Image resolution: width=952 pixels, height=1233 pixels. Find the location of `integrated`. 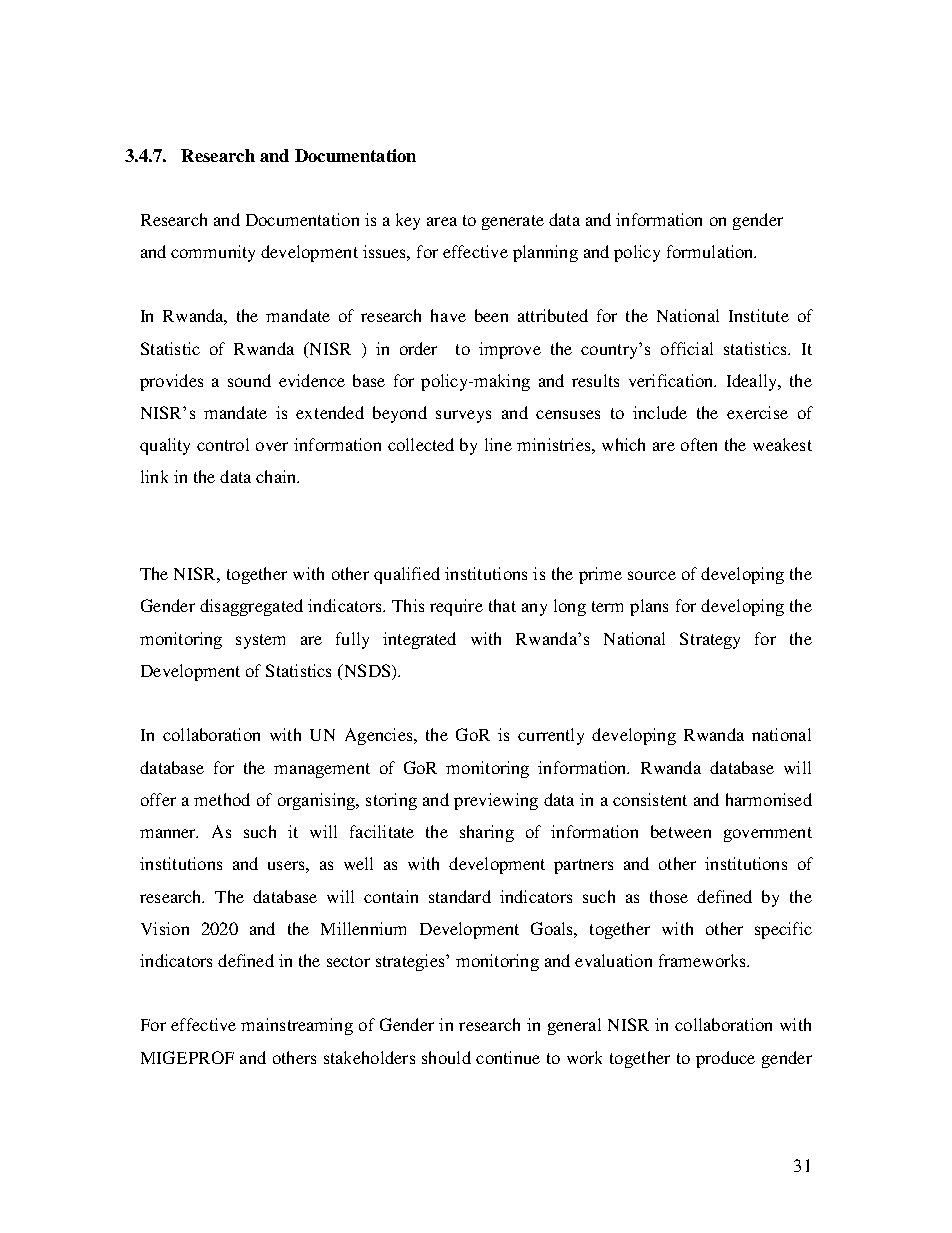

integrated is located at coordinates (419, 640).
